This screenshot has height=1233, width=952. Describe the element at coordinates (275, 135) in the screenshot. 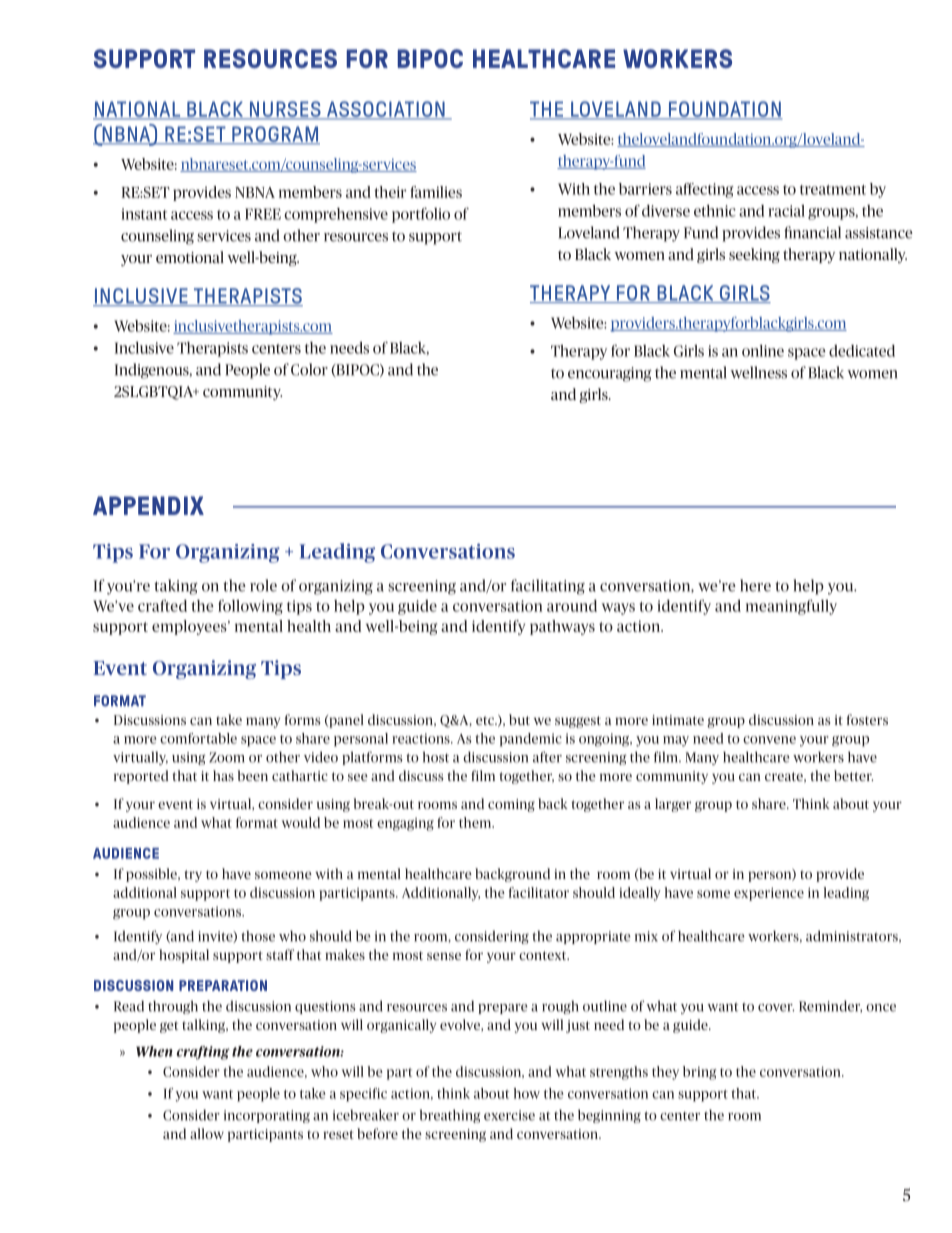

I see `PROGRAM` at that location.
